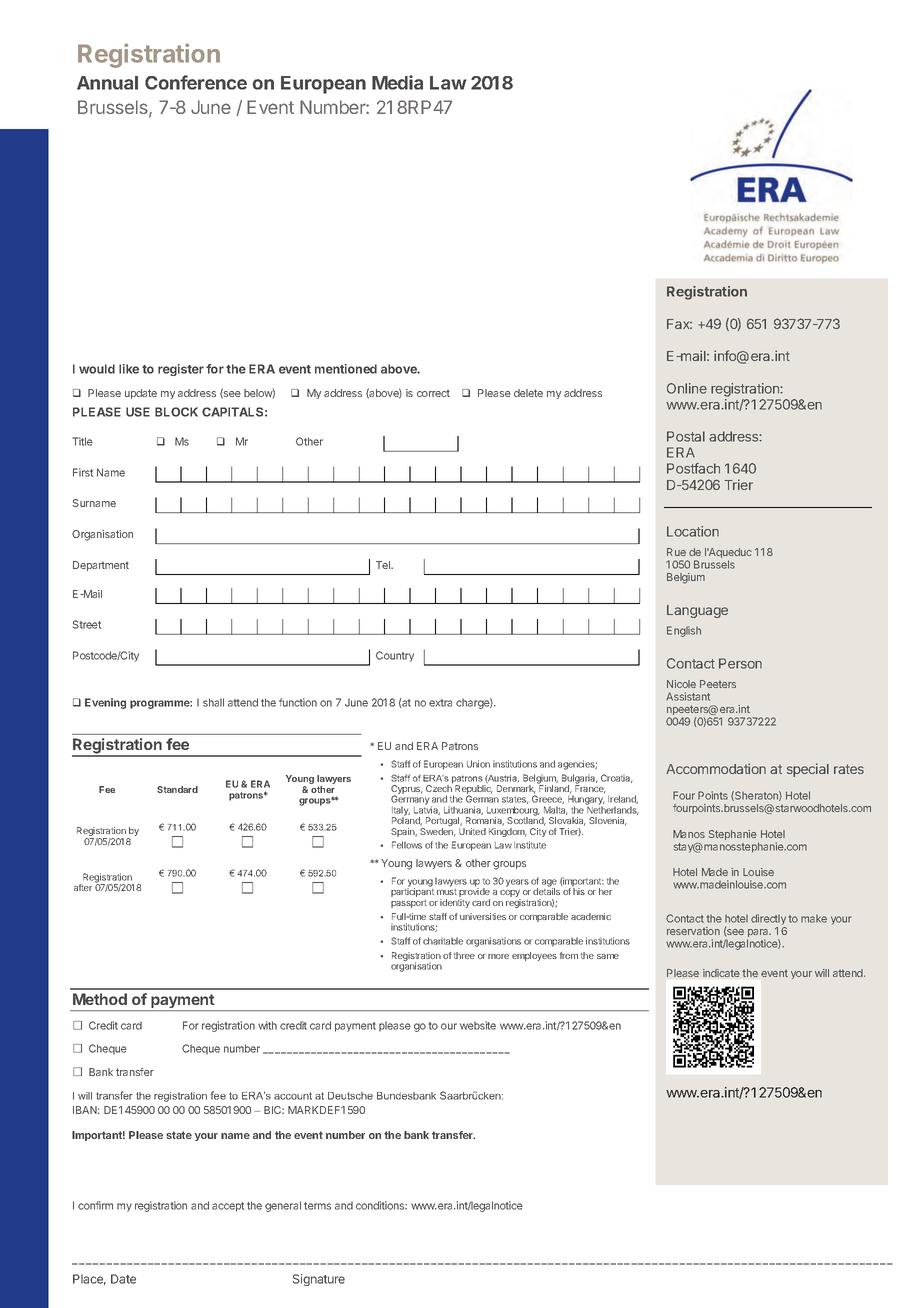  I want to click on First, so click(83, 472).
